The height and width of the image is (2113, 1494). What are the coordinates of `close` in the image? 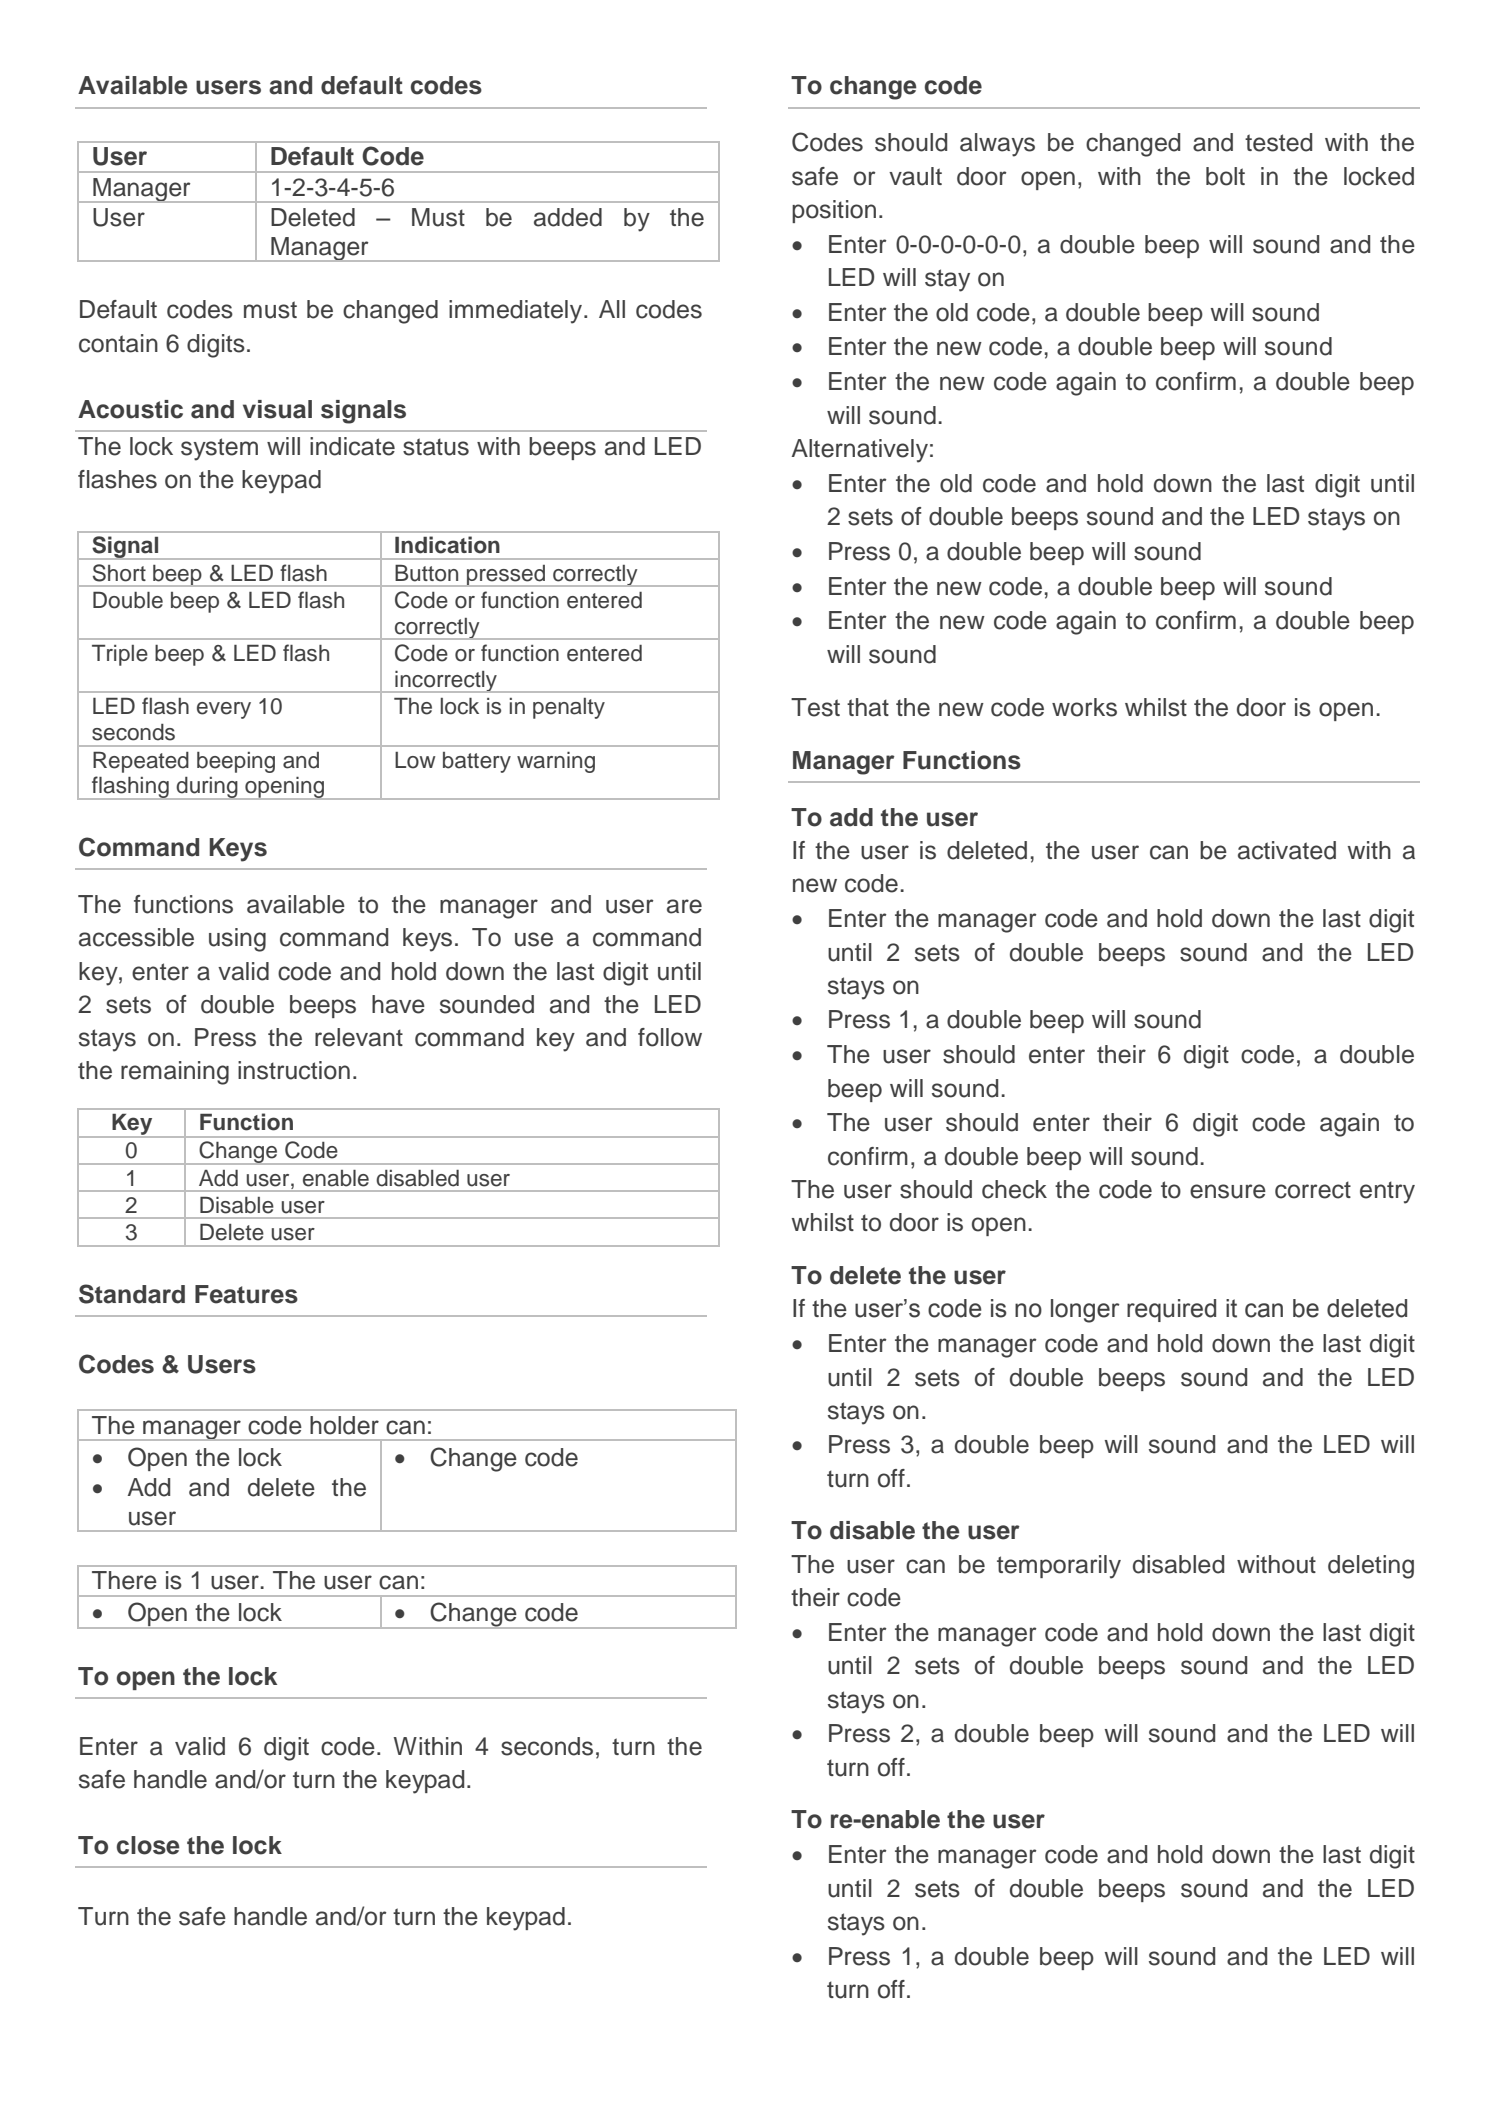 It's located at (148, 1845).
